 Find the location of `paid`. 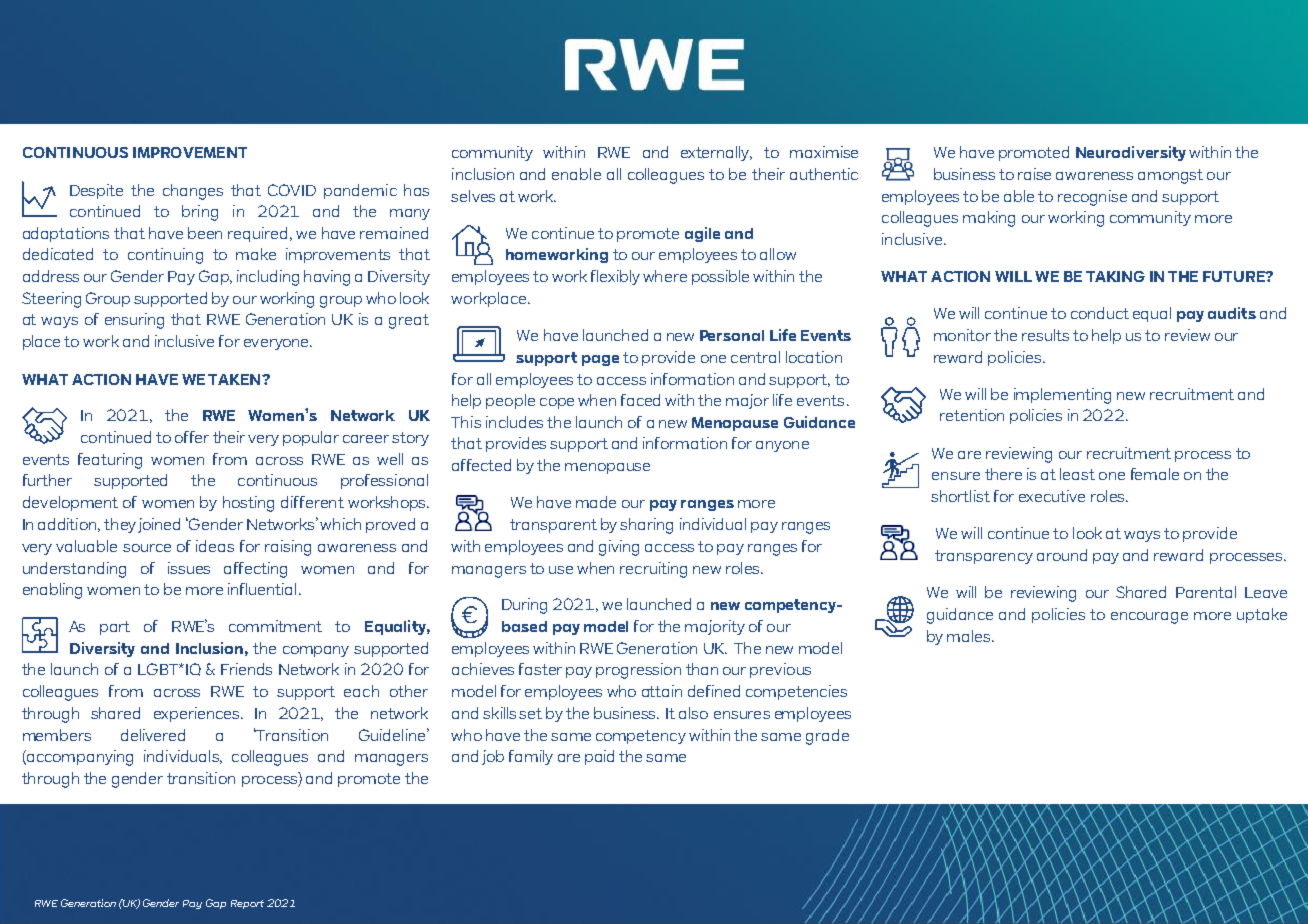

paid is located at coordinates (599, 757).
